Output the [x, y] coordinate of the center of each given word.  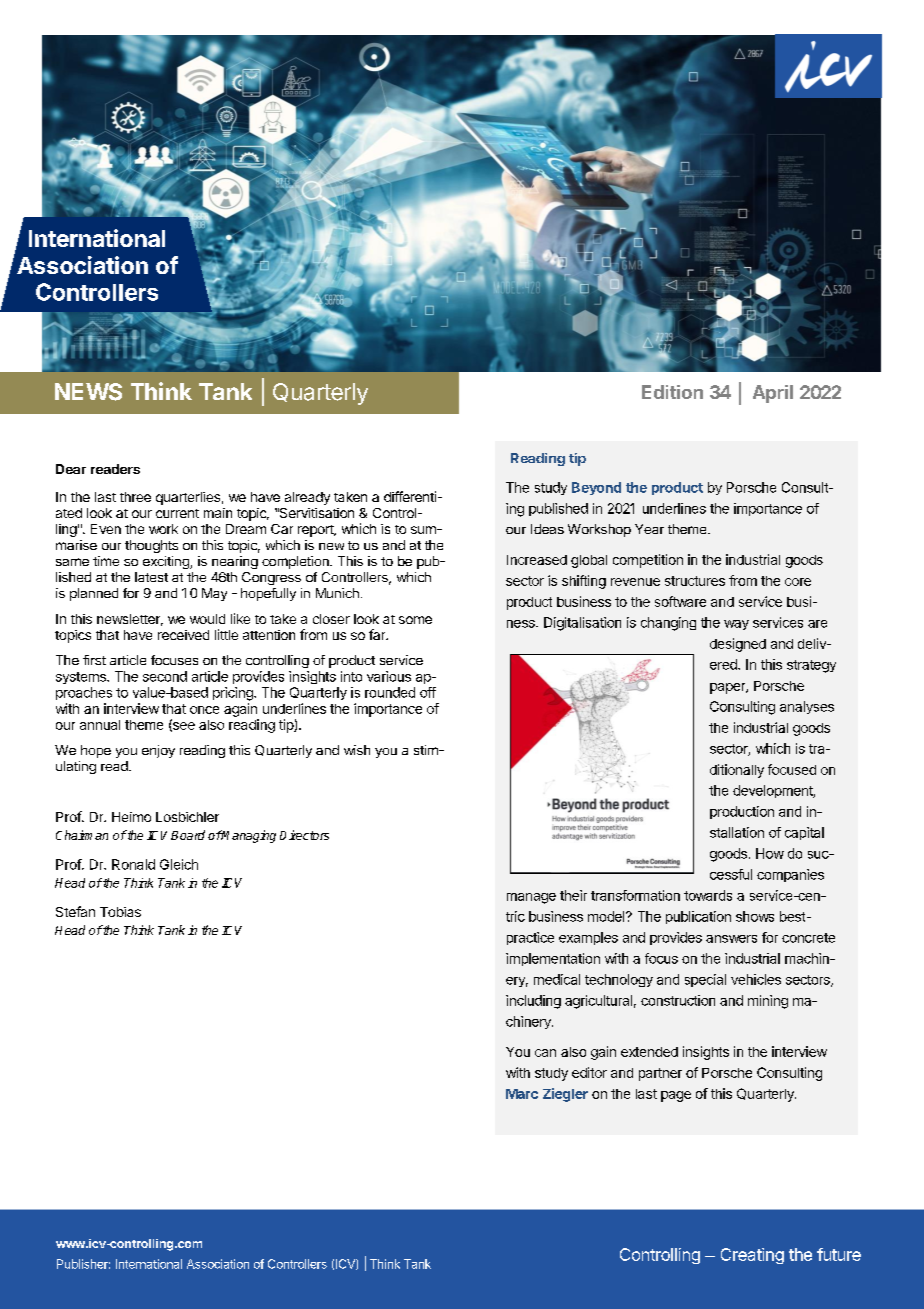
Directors [304, 835]
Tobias [120, 912]
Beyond [596, 488]
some [415, 620]
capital [804, 833]
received [183, 635]
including [533, 1002]
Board [188, 835]
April [773, 394]
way [736, 625]
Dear [71, 469]
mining [768, 1002]
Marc [522, 1094]
